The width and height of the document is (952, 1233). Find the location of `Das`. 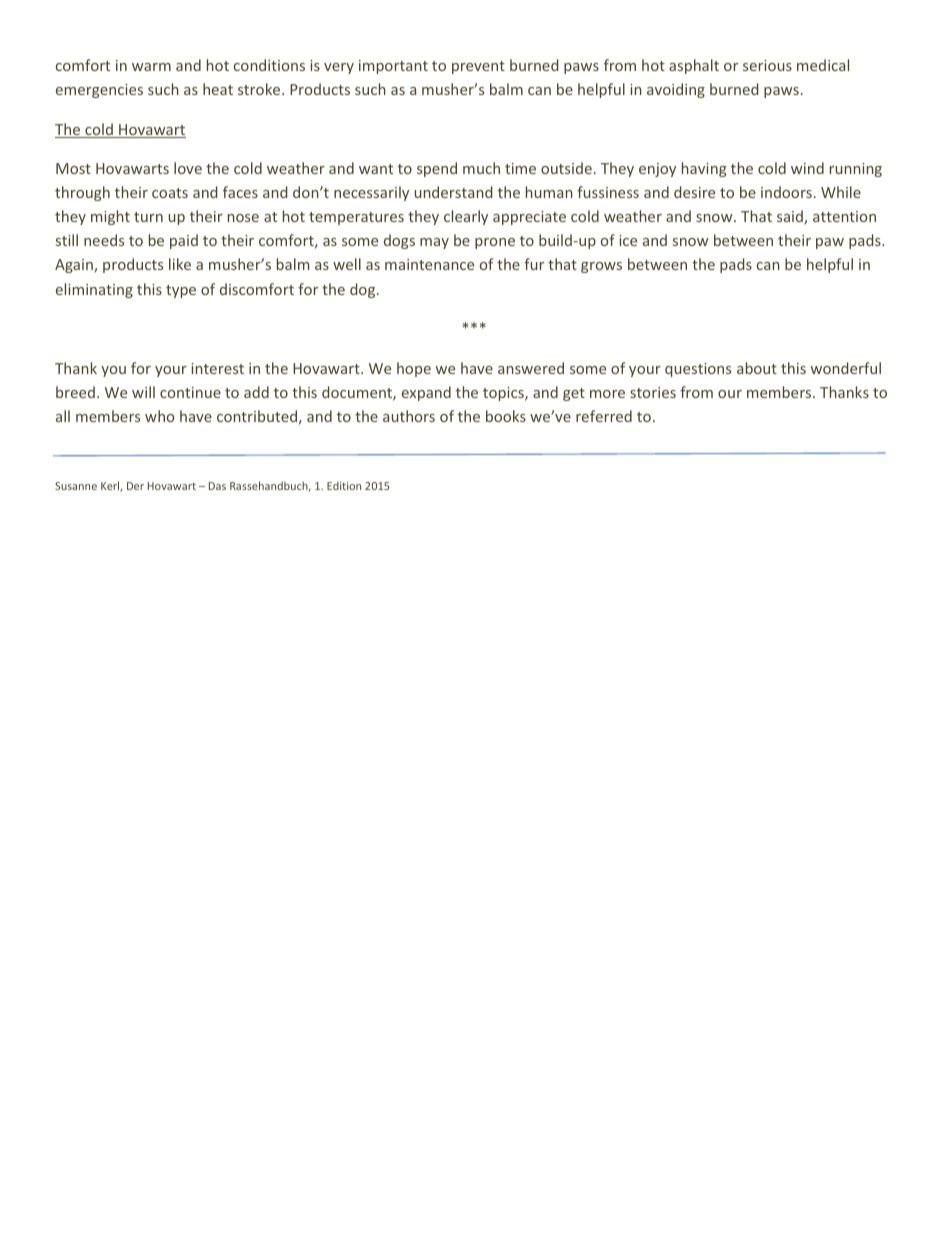

Das is located at coordinates (217, 486).
